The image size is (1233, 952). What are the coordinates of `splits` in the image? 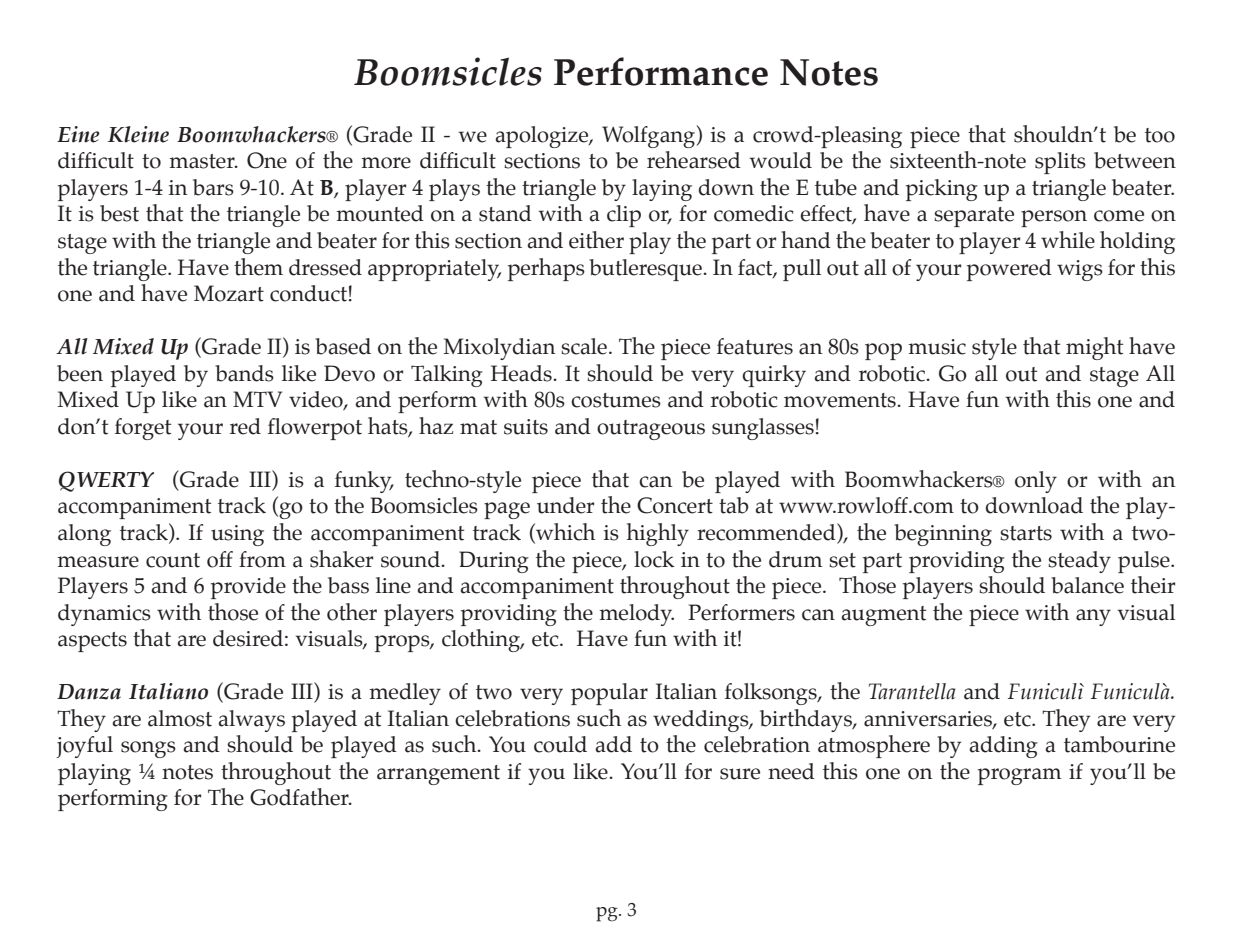 It's located at (1060, 163).
